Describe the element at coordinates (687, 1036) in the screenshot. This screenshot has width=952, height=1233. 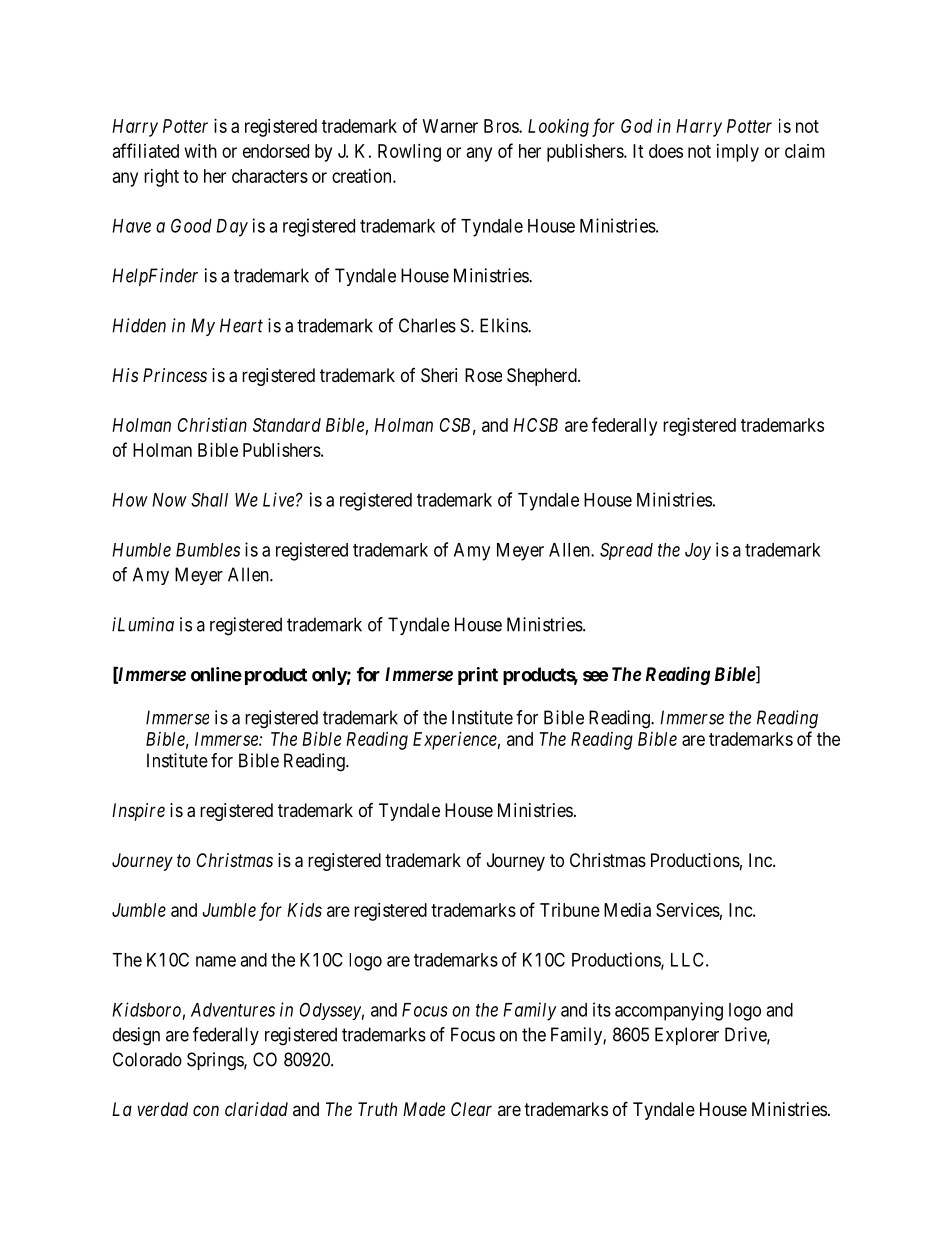
I see `Explorer` at that location.
